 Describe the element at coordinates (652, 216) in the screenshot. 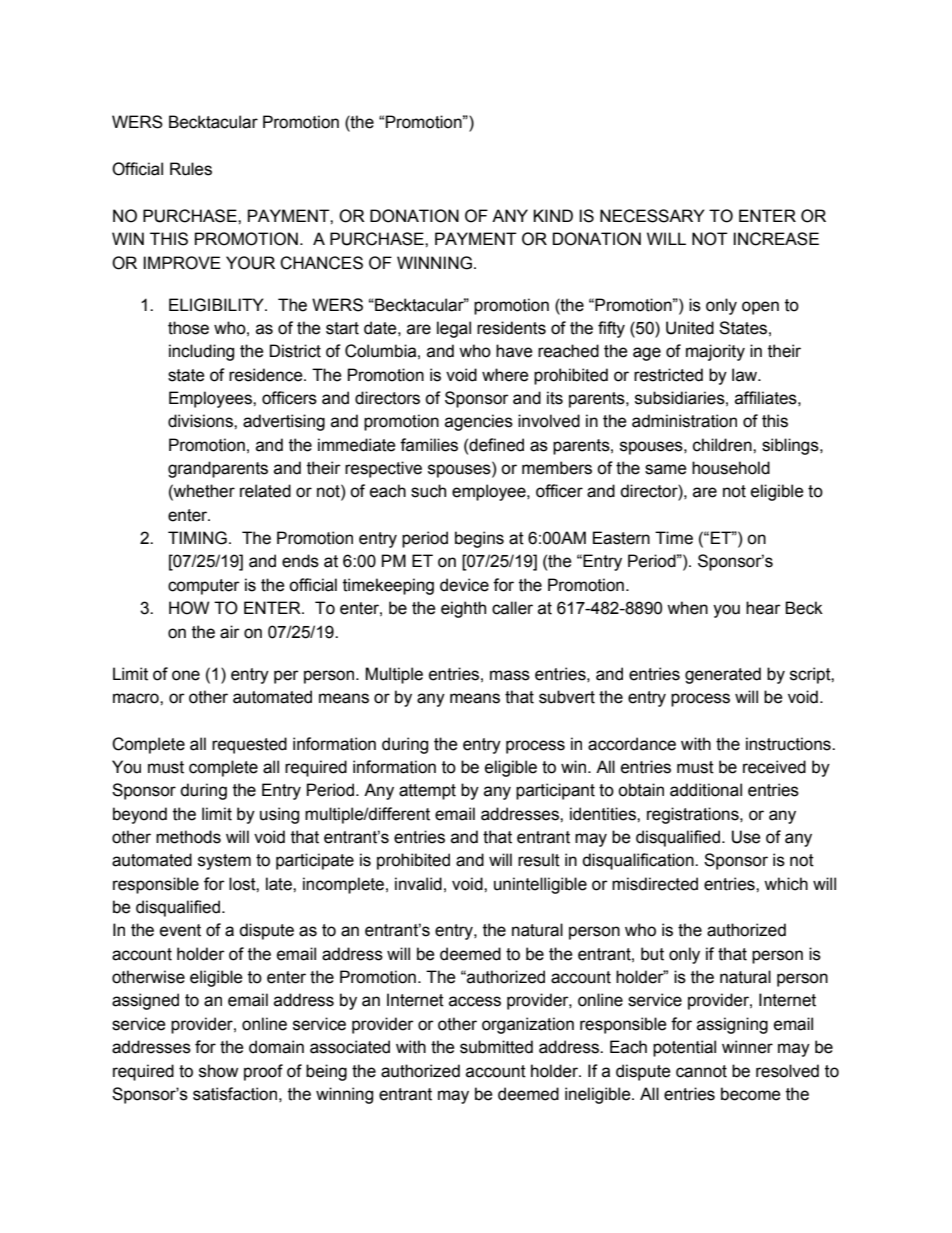

I see `NECESSARY` at that location.
